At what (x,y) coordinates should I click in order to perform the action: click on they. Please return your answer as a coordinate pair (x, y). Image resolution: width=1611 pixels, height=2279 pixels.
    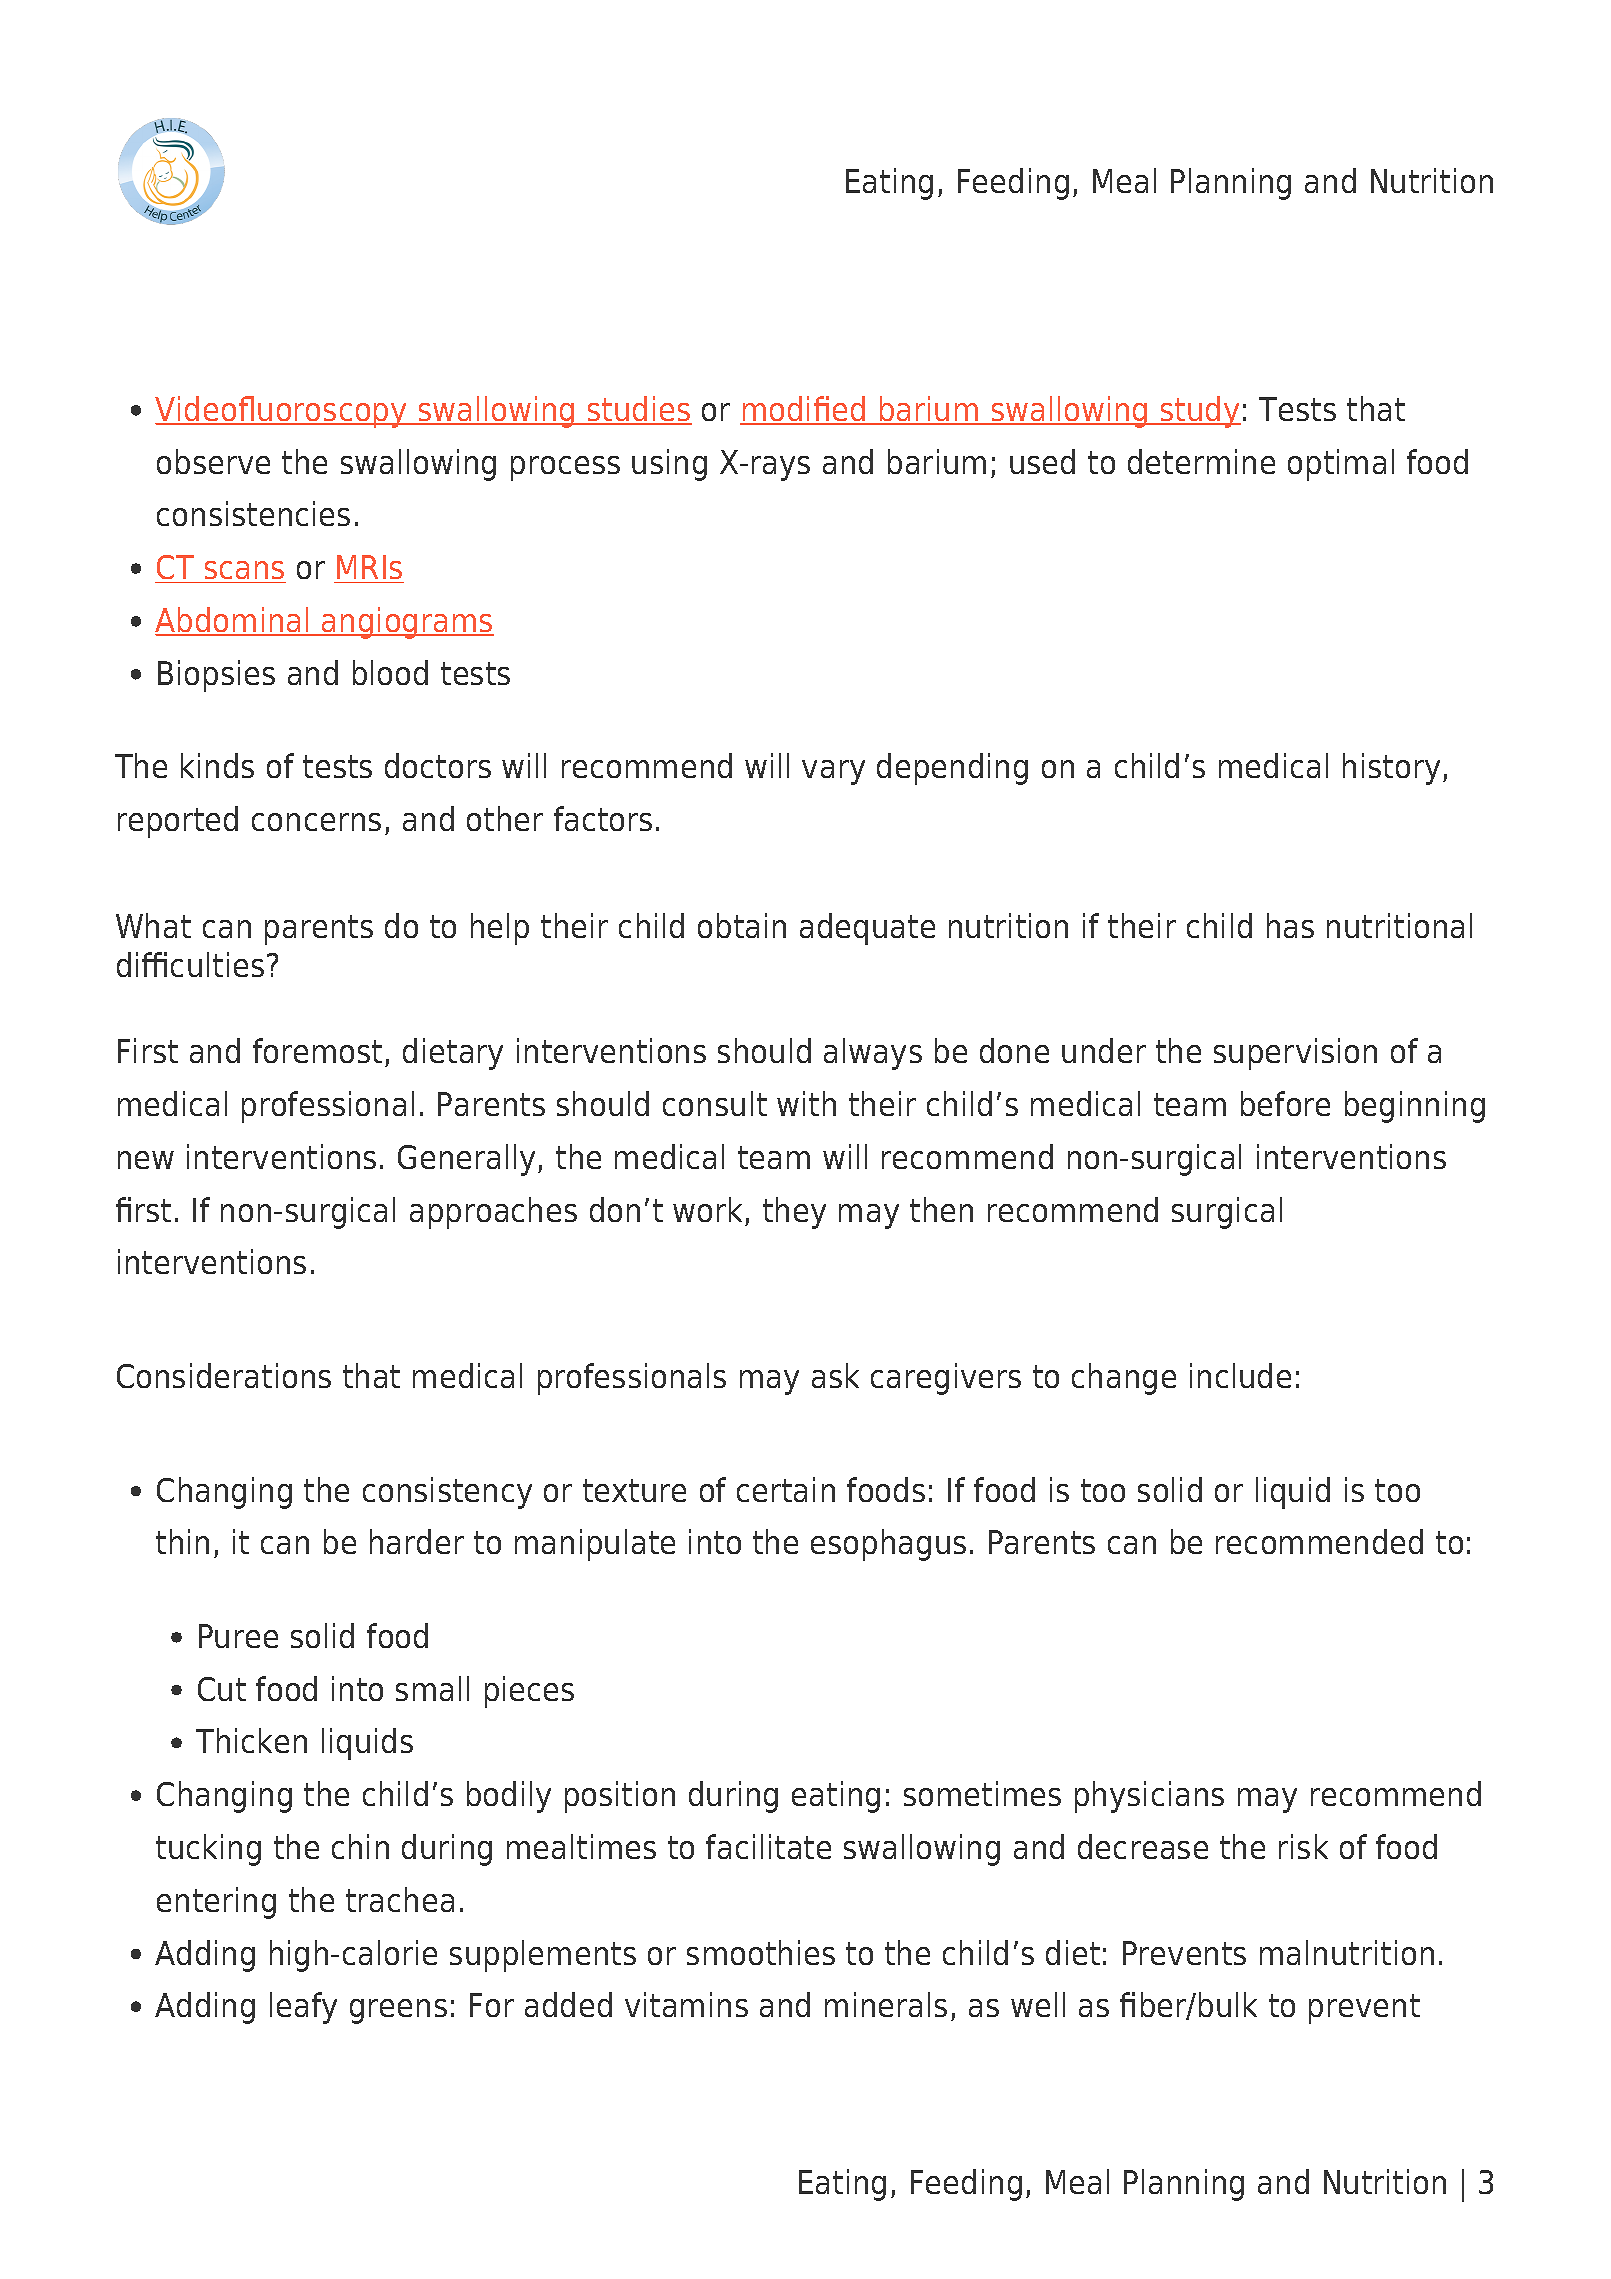
    Looking at the image, I should click on (794, 1213).
